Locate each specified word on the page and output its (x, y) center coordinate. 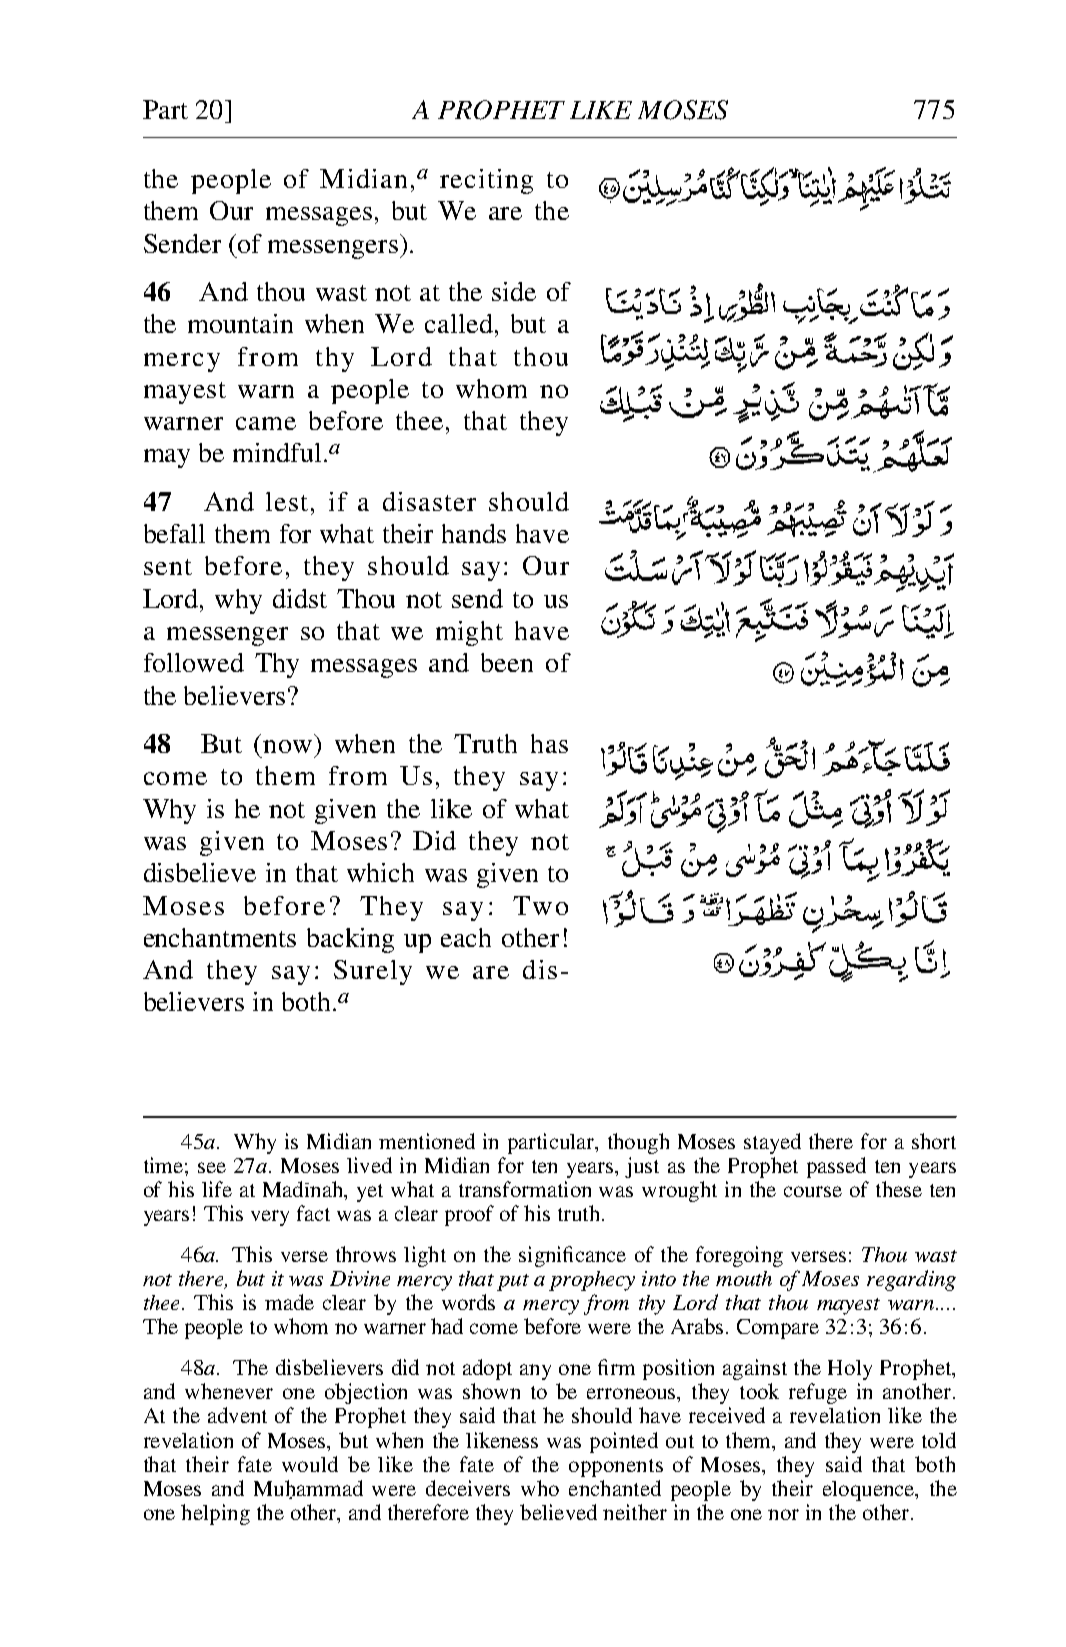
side (514, 291)
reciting (486, 181)
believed (558, 1512)
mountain (240, 323)
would (310, 1464)
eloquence (869, 1491)
